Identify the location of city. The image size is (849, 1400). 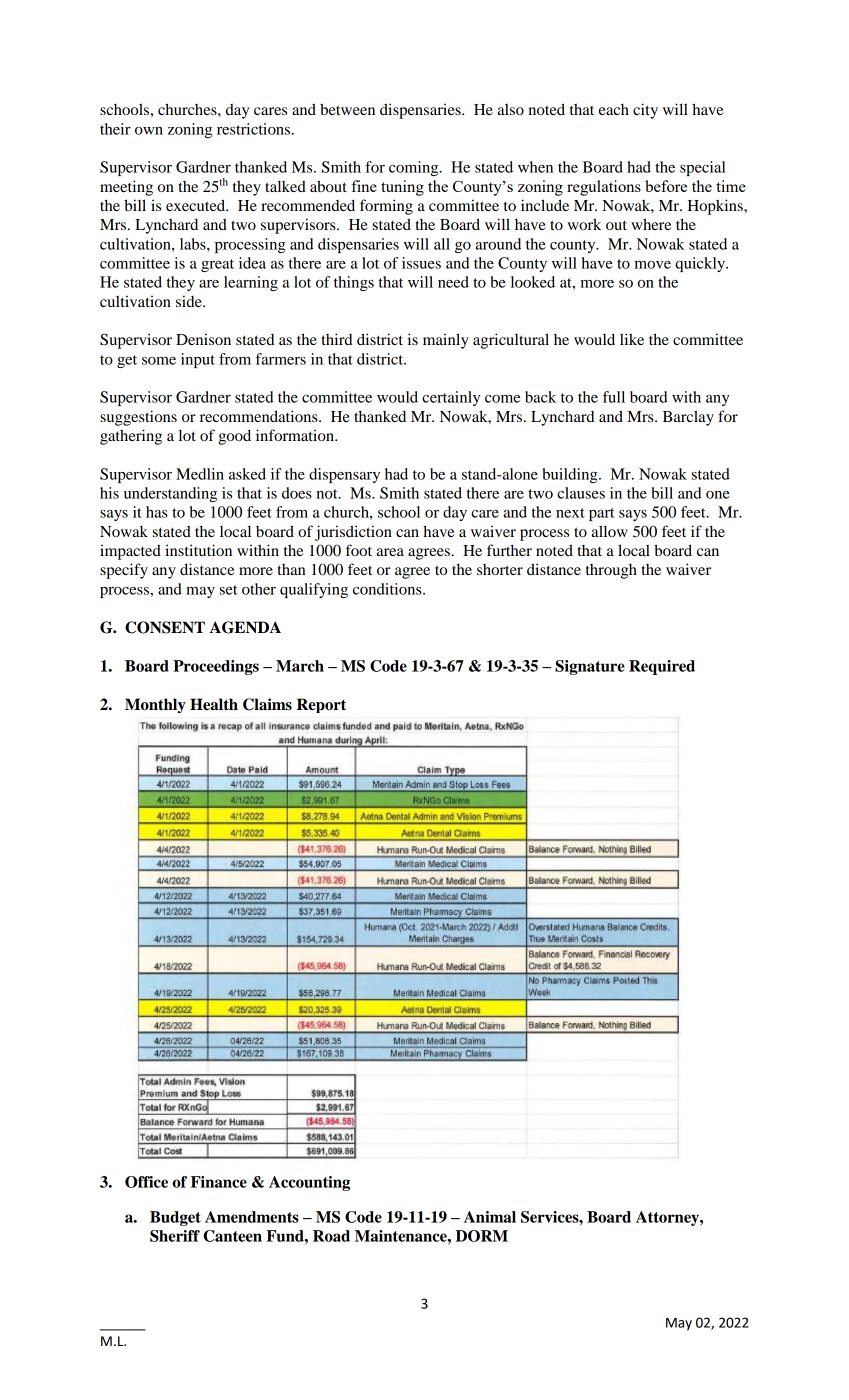
(645, 111).
